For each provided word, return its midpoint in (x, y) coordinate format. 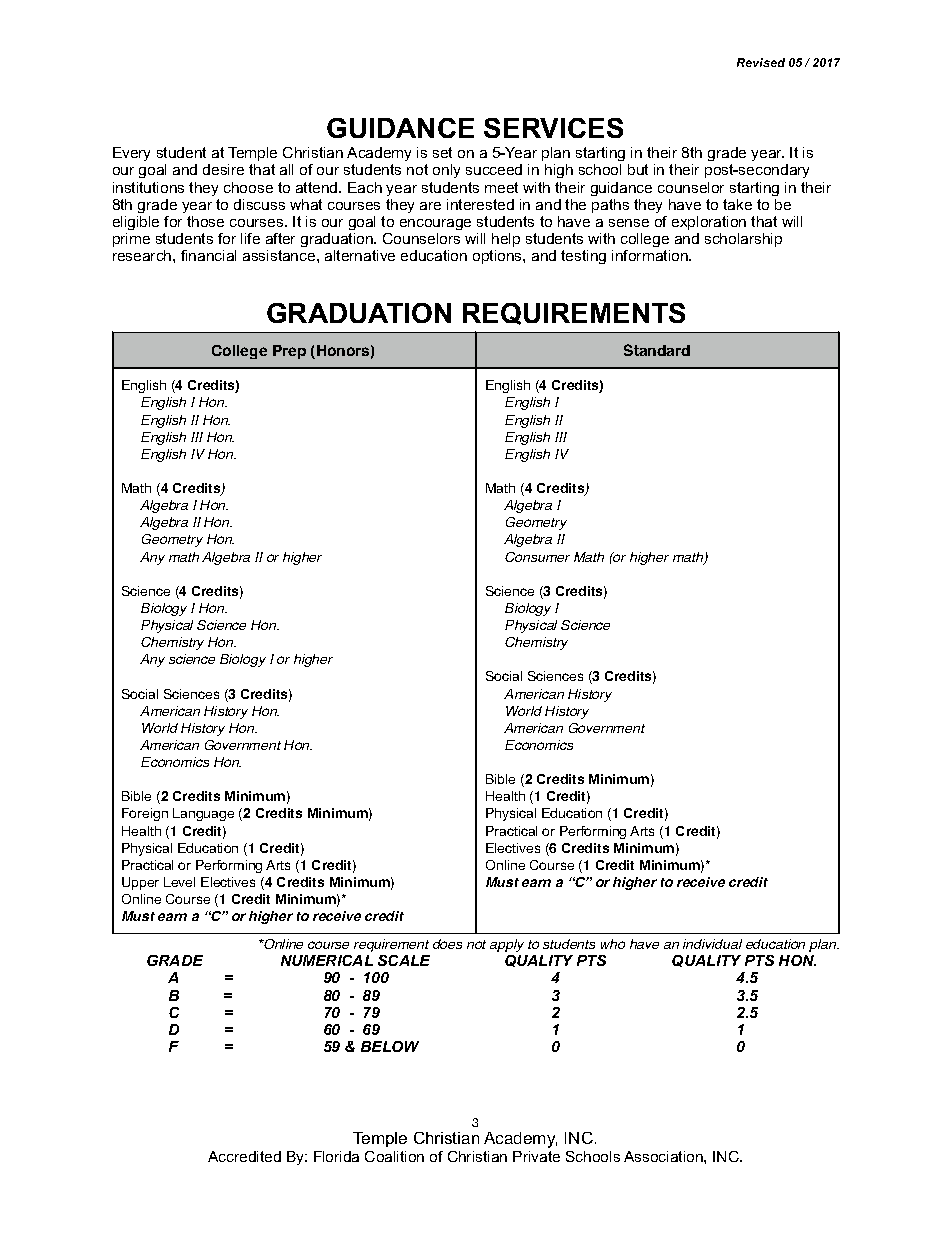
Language (203, 814)
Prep (289, 352)
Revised (761, 62)
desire (223, 169)
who (613, 944)
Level (179, 882)
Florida (336, 1156)
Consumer (537, 557)
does (447, 944)
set (442, 152)
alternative (360, 255)
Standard (657, 350)
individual (712, 944)
